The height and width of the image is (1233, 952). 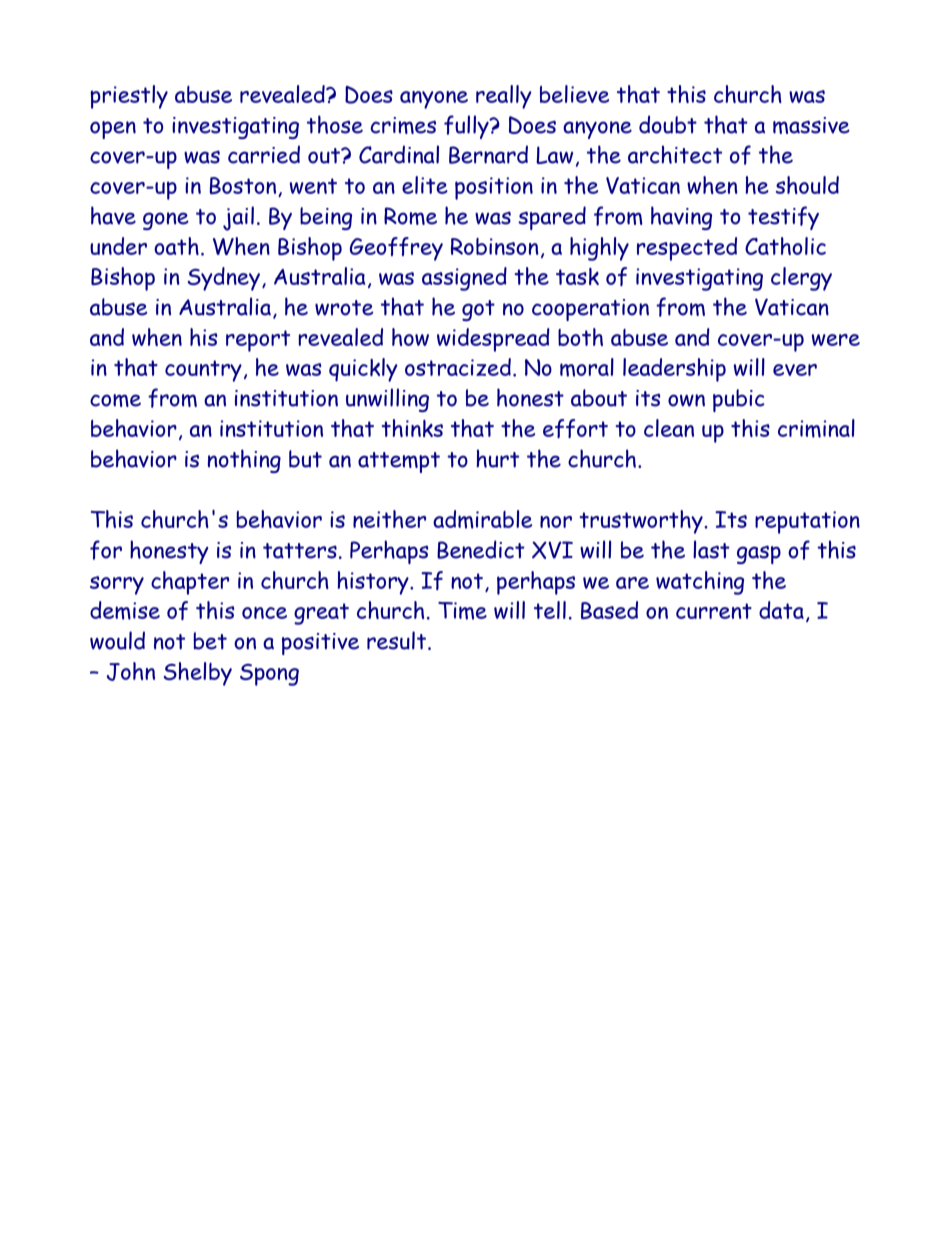 What do you see at coordinates (497, 458) in the image?
I see `hurt` at bounding box center [497, 458].
